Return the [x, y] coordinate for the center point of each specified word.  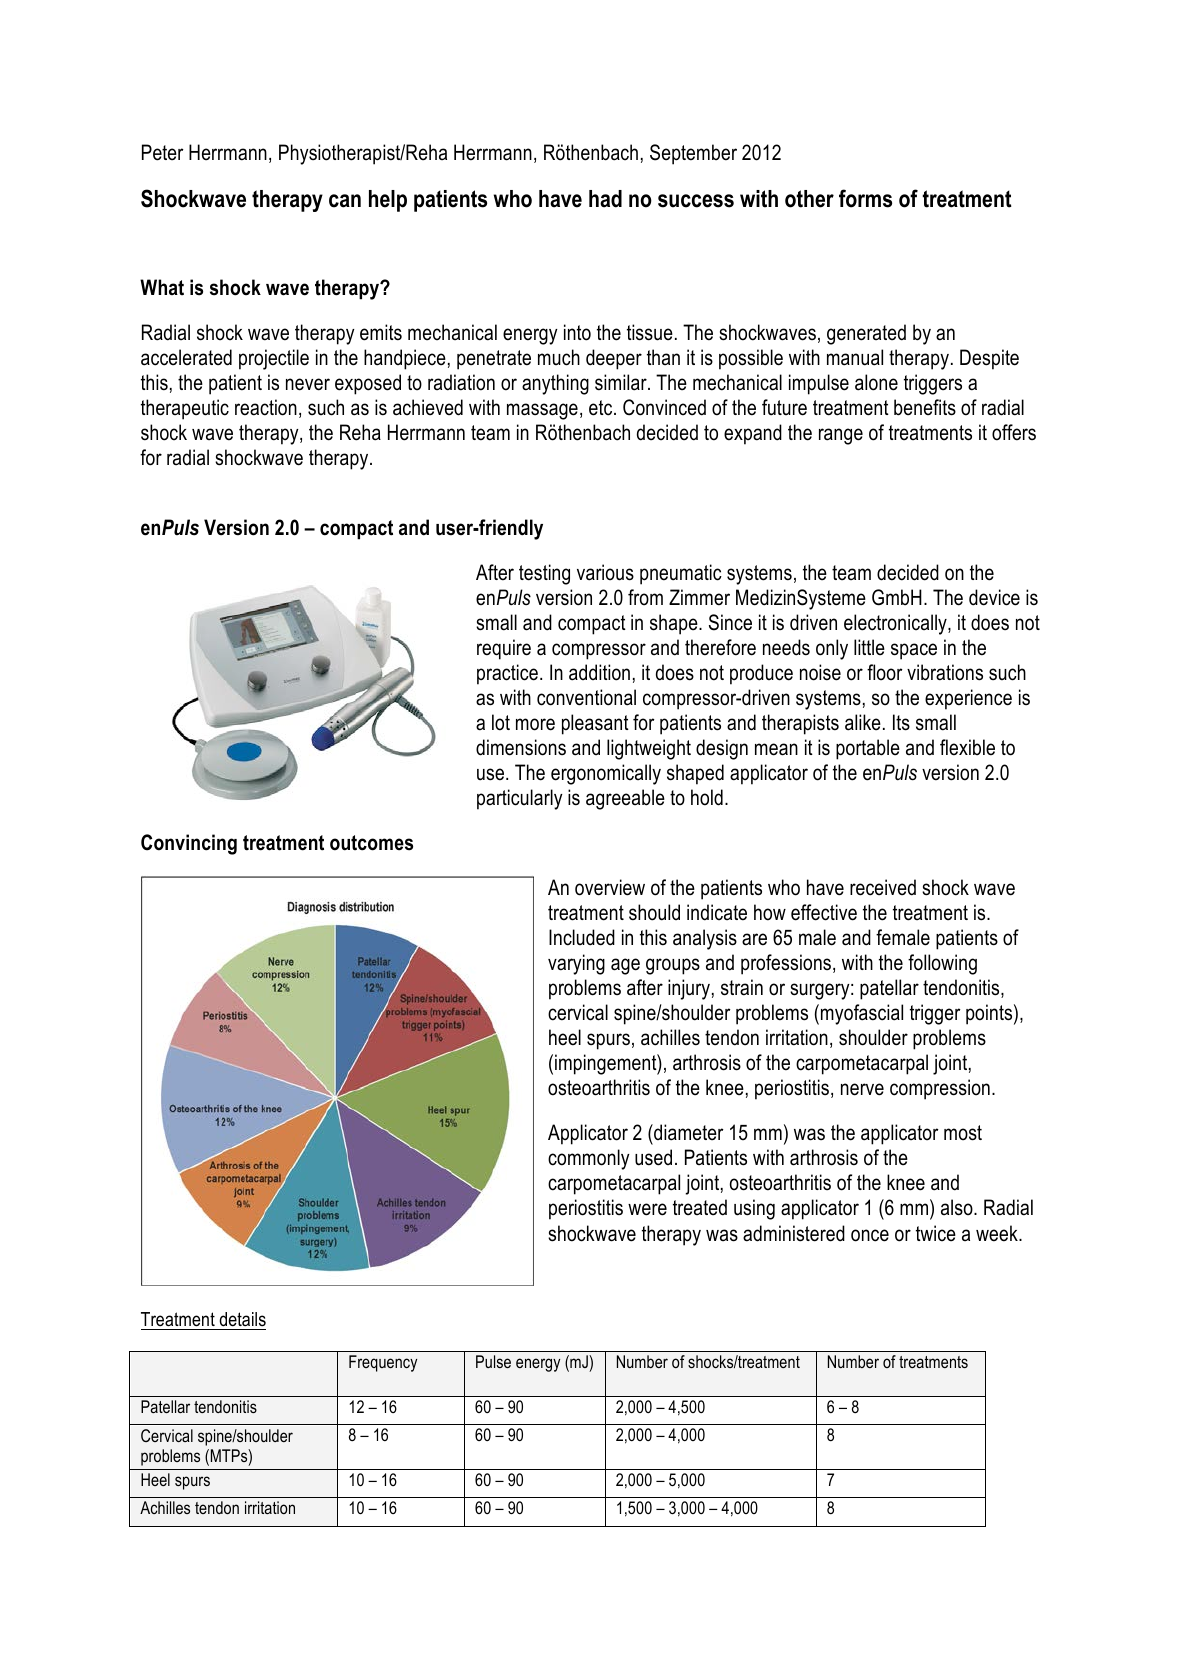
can [345, 201]
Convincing [189, 844]
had [605, 199]
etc [602, 408]
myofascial [862, 1014]
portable [868, 749]
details [242, 1319]
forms [865, 198]
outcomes [371, 843]
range [841, 436]
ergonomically [606, 774]
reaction [266, 407]
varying [576, 964]
